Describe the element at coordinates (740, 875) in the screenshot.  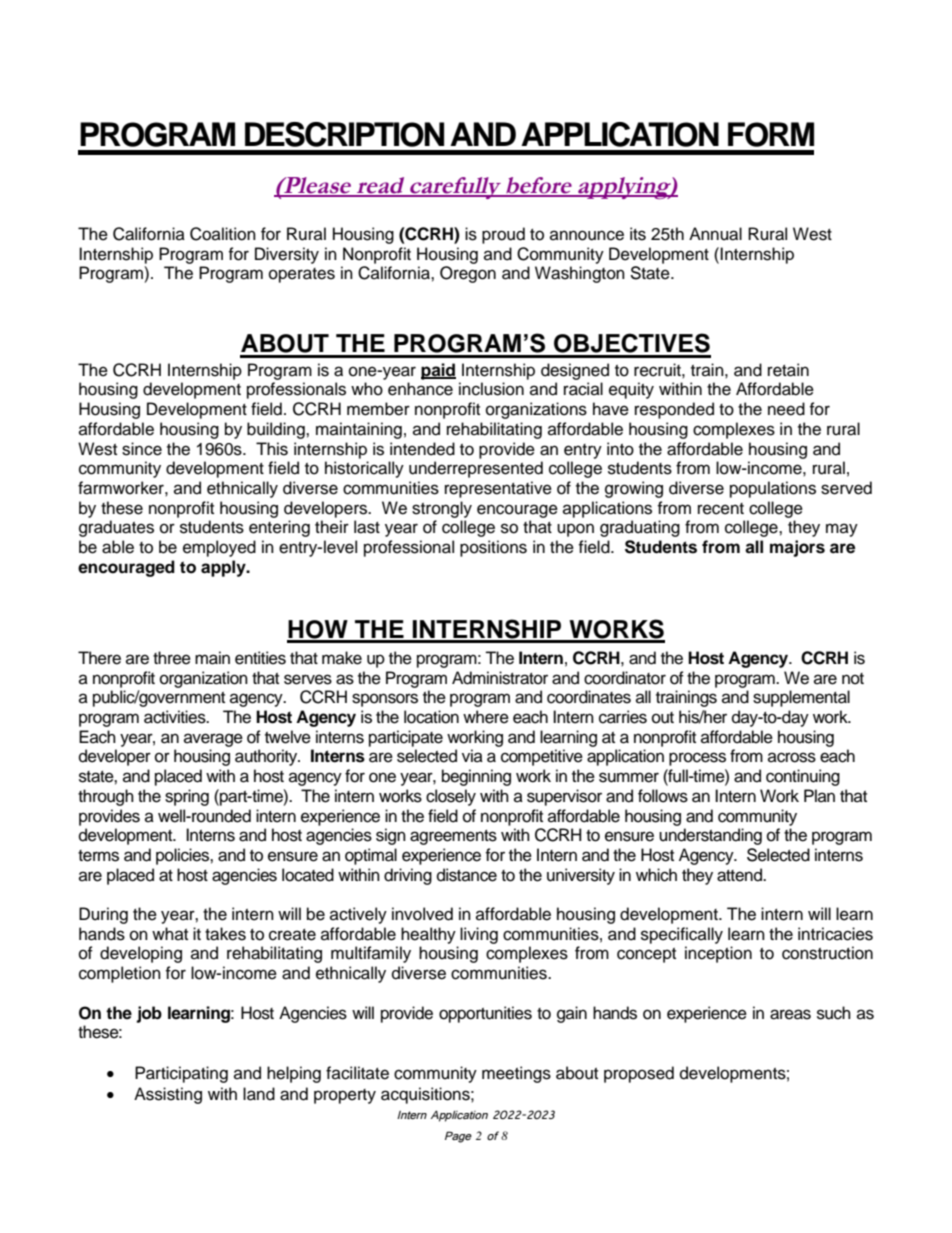
I see `attend` at that location.
